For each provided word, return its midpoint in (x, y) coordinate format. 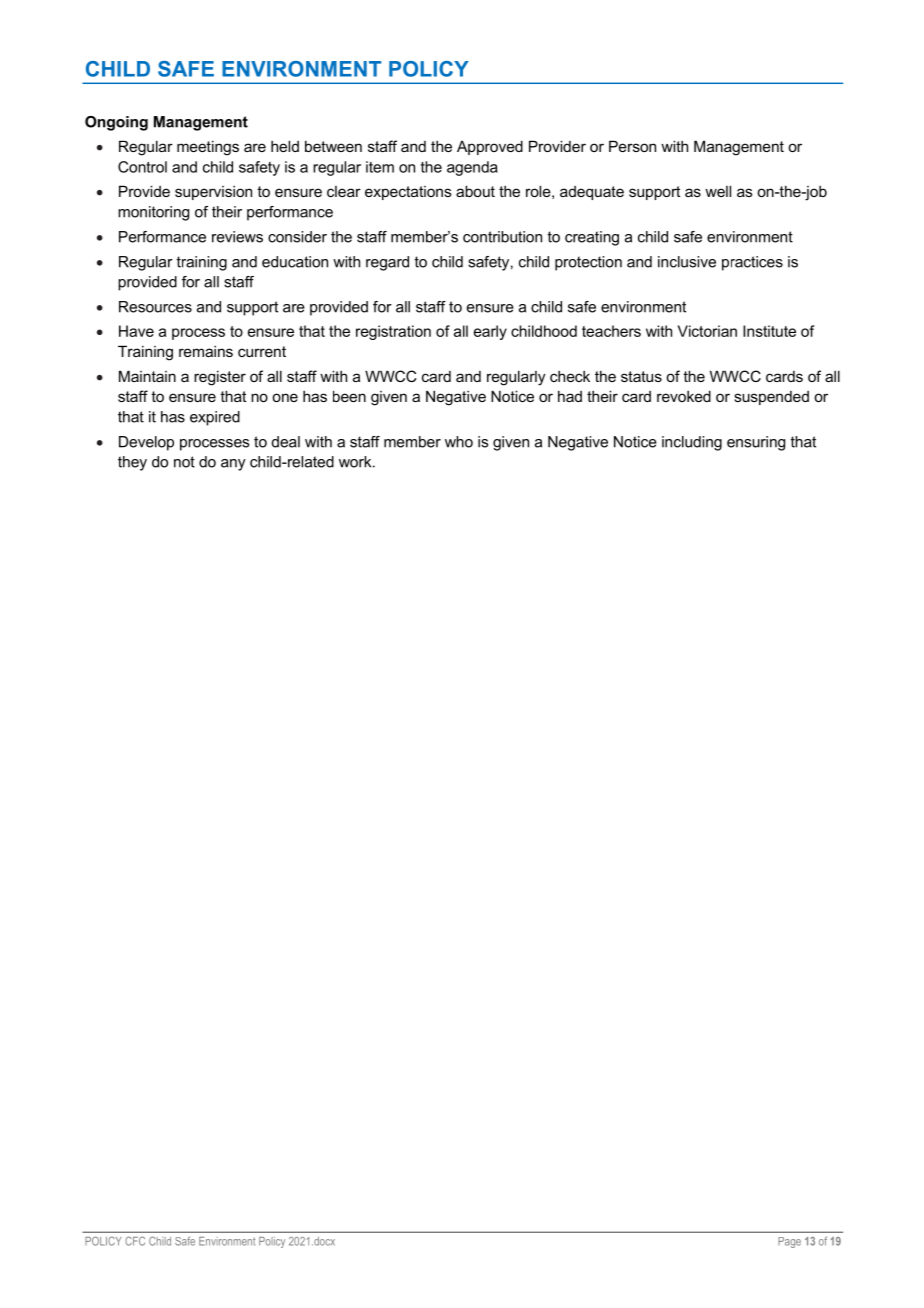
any (233, 465)
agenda (472, 168)
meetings (208, 148)
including (692, 443)
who (459, 442)
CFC (135, 1241)
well (718, 191)
